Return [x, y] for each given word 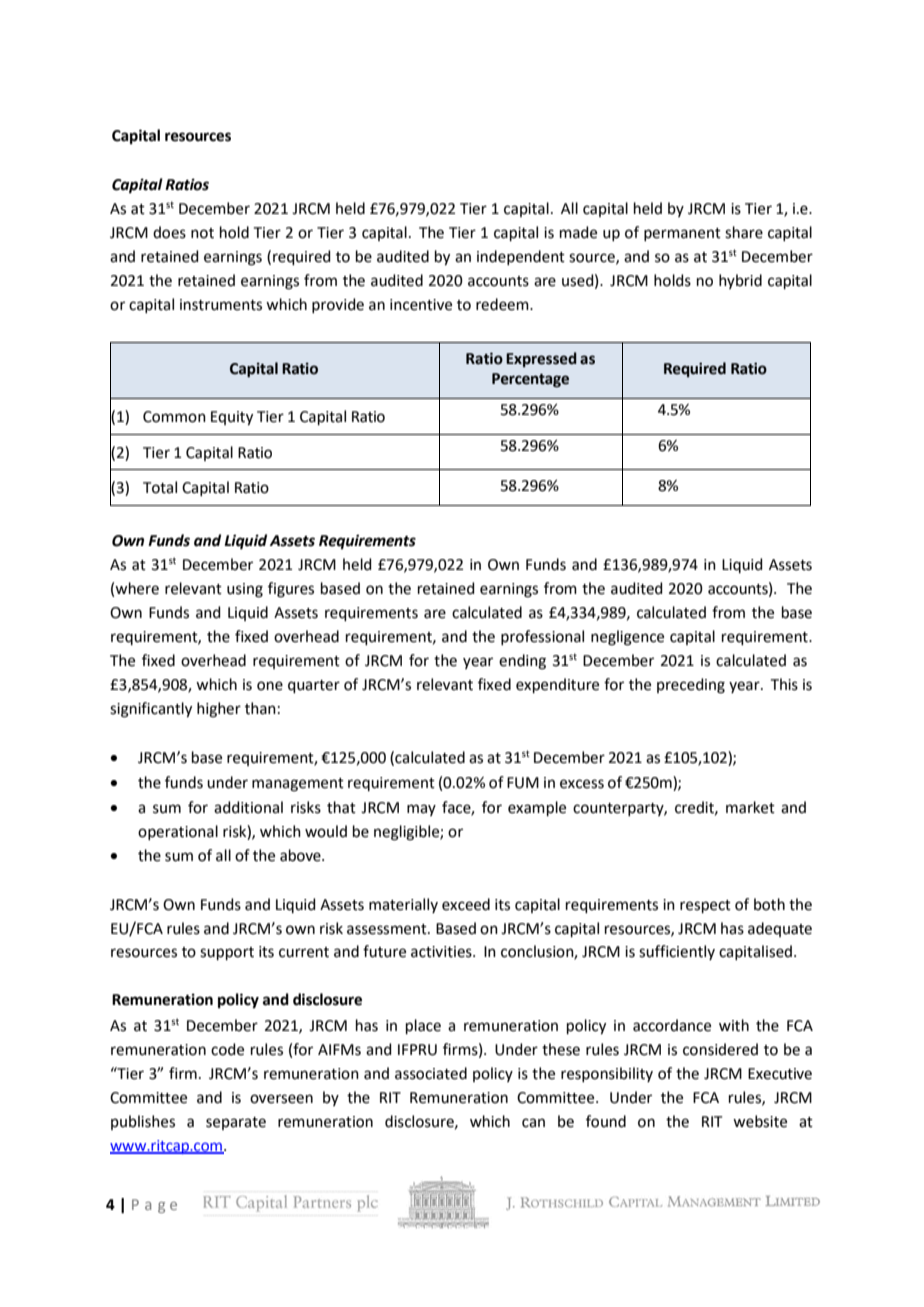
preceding [691, 686]
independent [521, 257]
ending [522, 662]
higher [219, 710]
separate [236, 1123]
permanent [682, 234]
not [202, 233]
